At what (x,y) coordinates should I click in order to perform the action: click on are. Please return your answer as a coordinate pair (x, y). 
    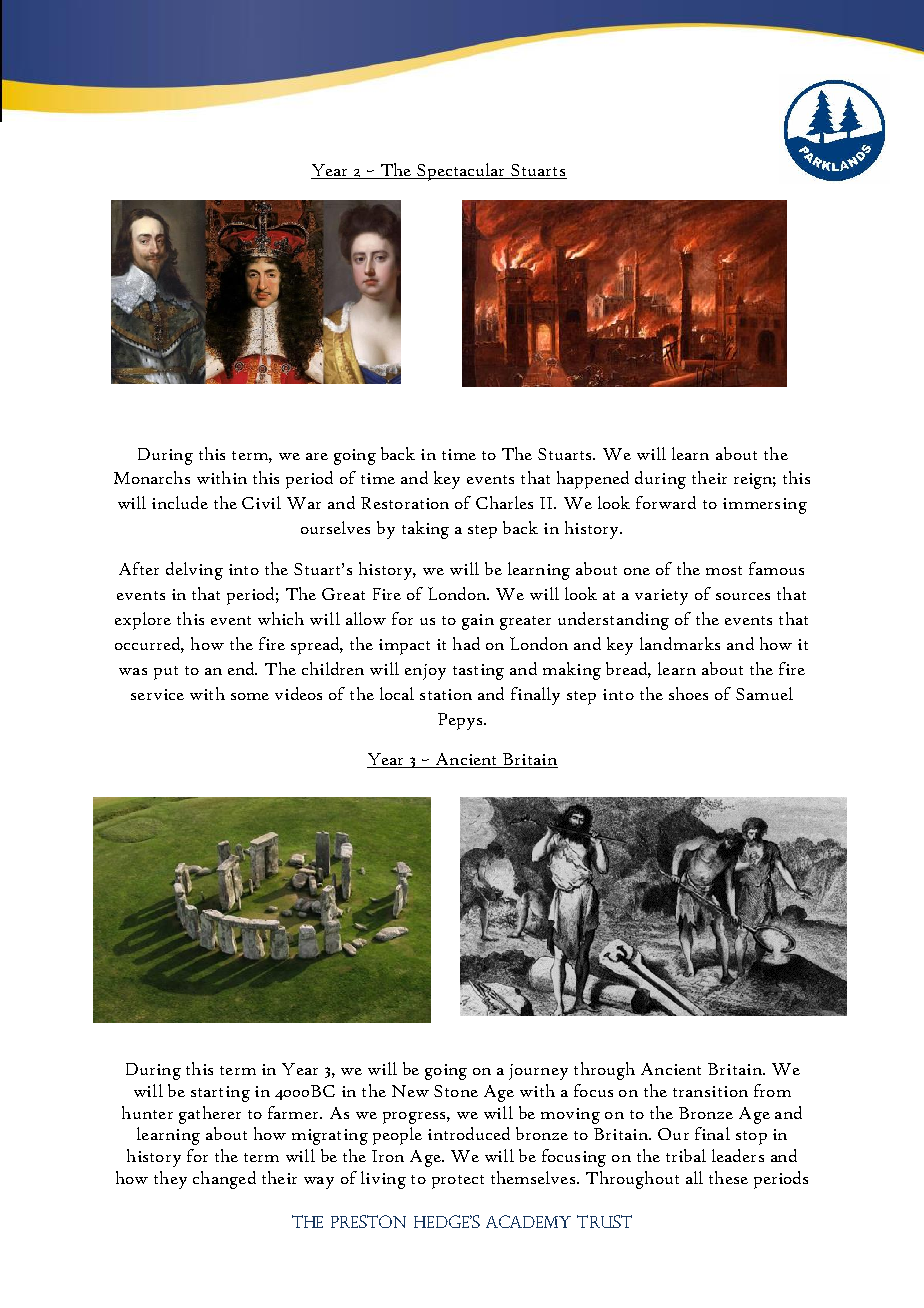
    Looking at the image, I should click on (317, 456).
